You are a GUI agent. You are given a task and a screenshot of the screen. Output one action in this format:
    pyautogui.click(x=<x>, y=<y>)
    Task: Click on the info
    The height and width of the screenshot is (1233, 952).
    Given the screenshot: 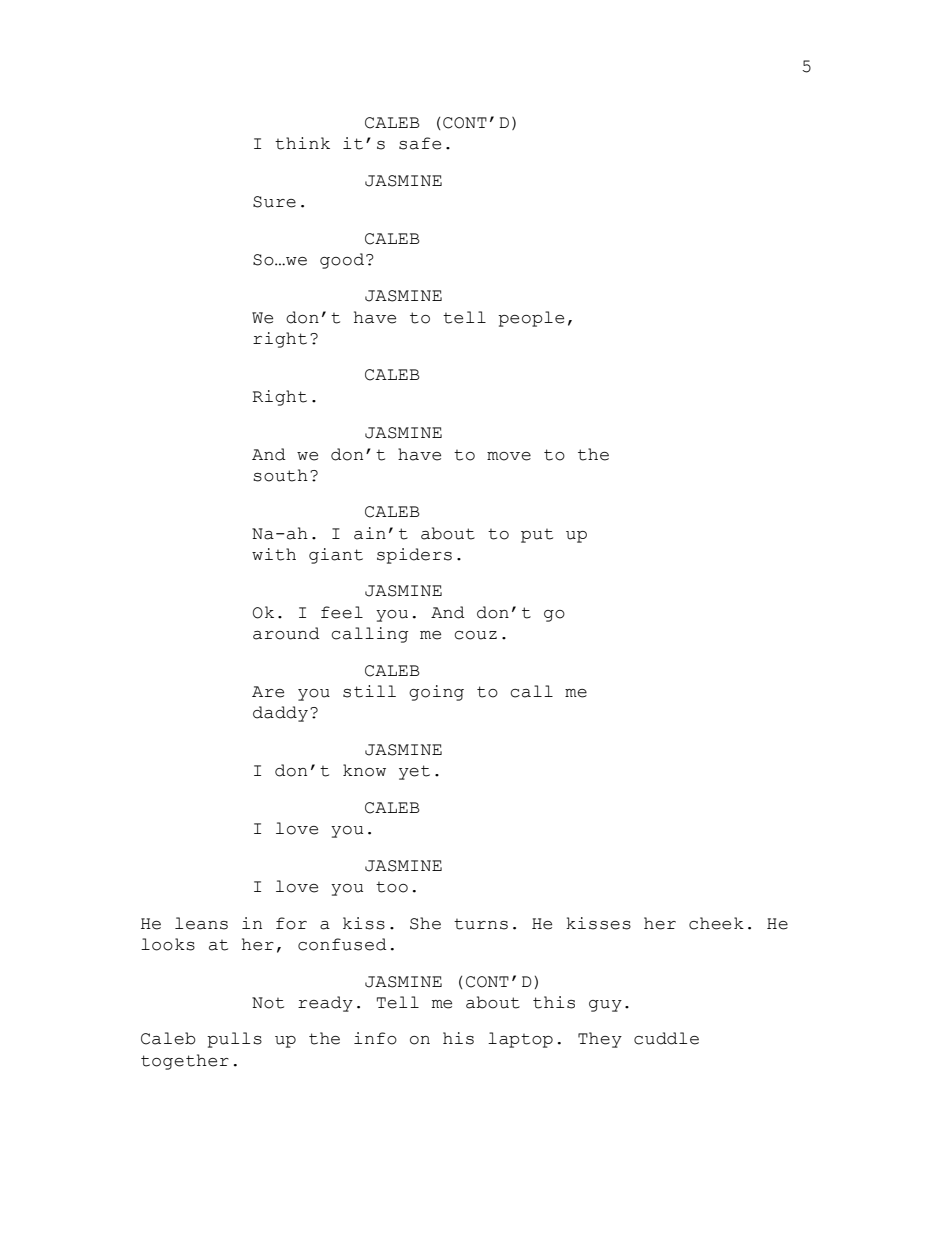 What is the action you would take?
    pyautogui.click(x=375, y=1038)
